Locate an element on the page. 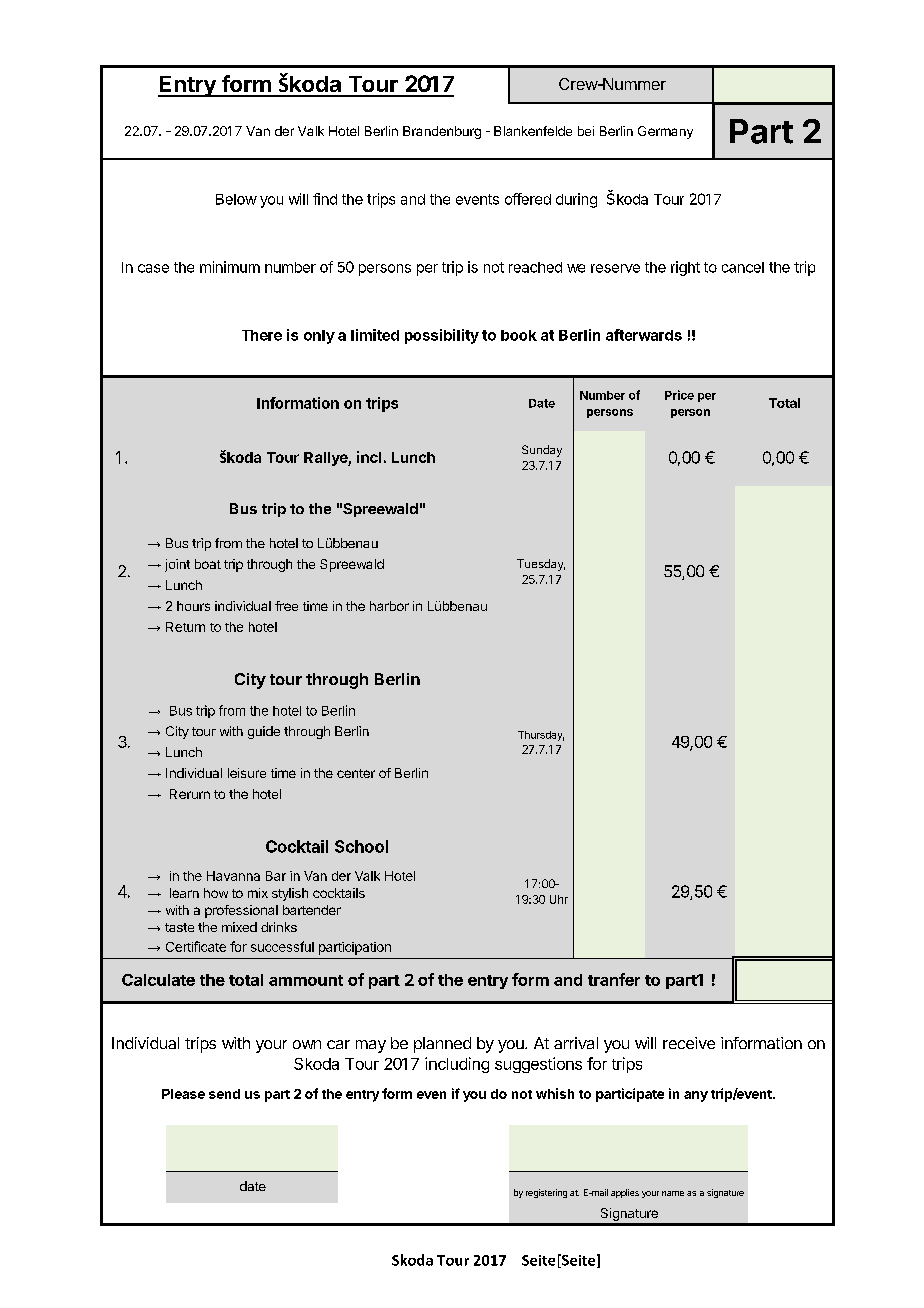 Image resolution: width=924 pixels, height=1308 pixels. Price is located at coordinates (679, 395).
